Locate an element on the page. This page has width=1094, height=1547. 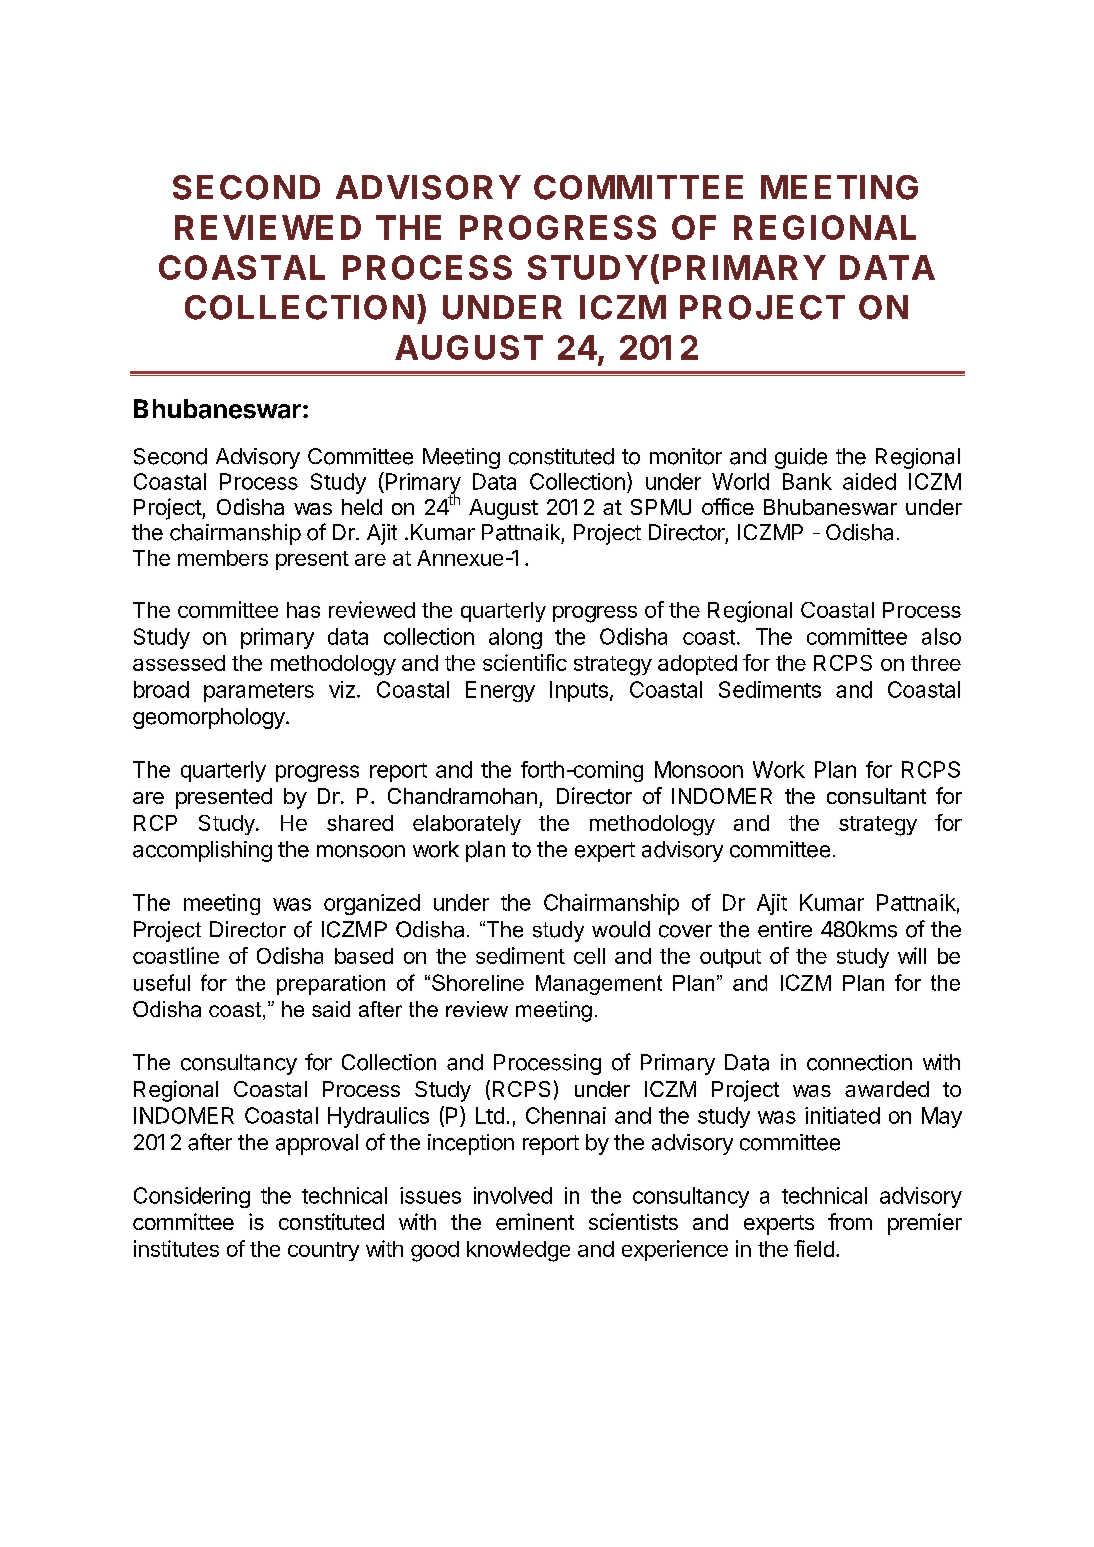
monitor is located at coordinates (686, 456).
